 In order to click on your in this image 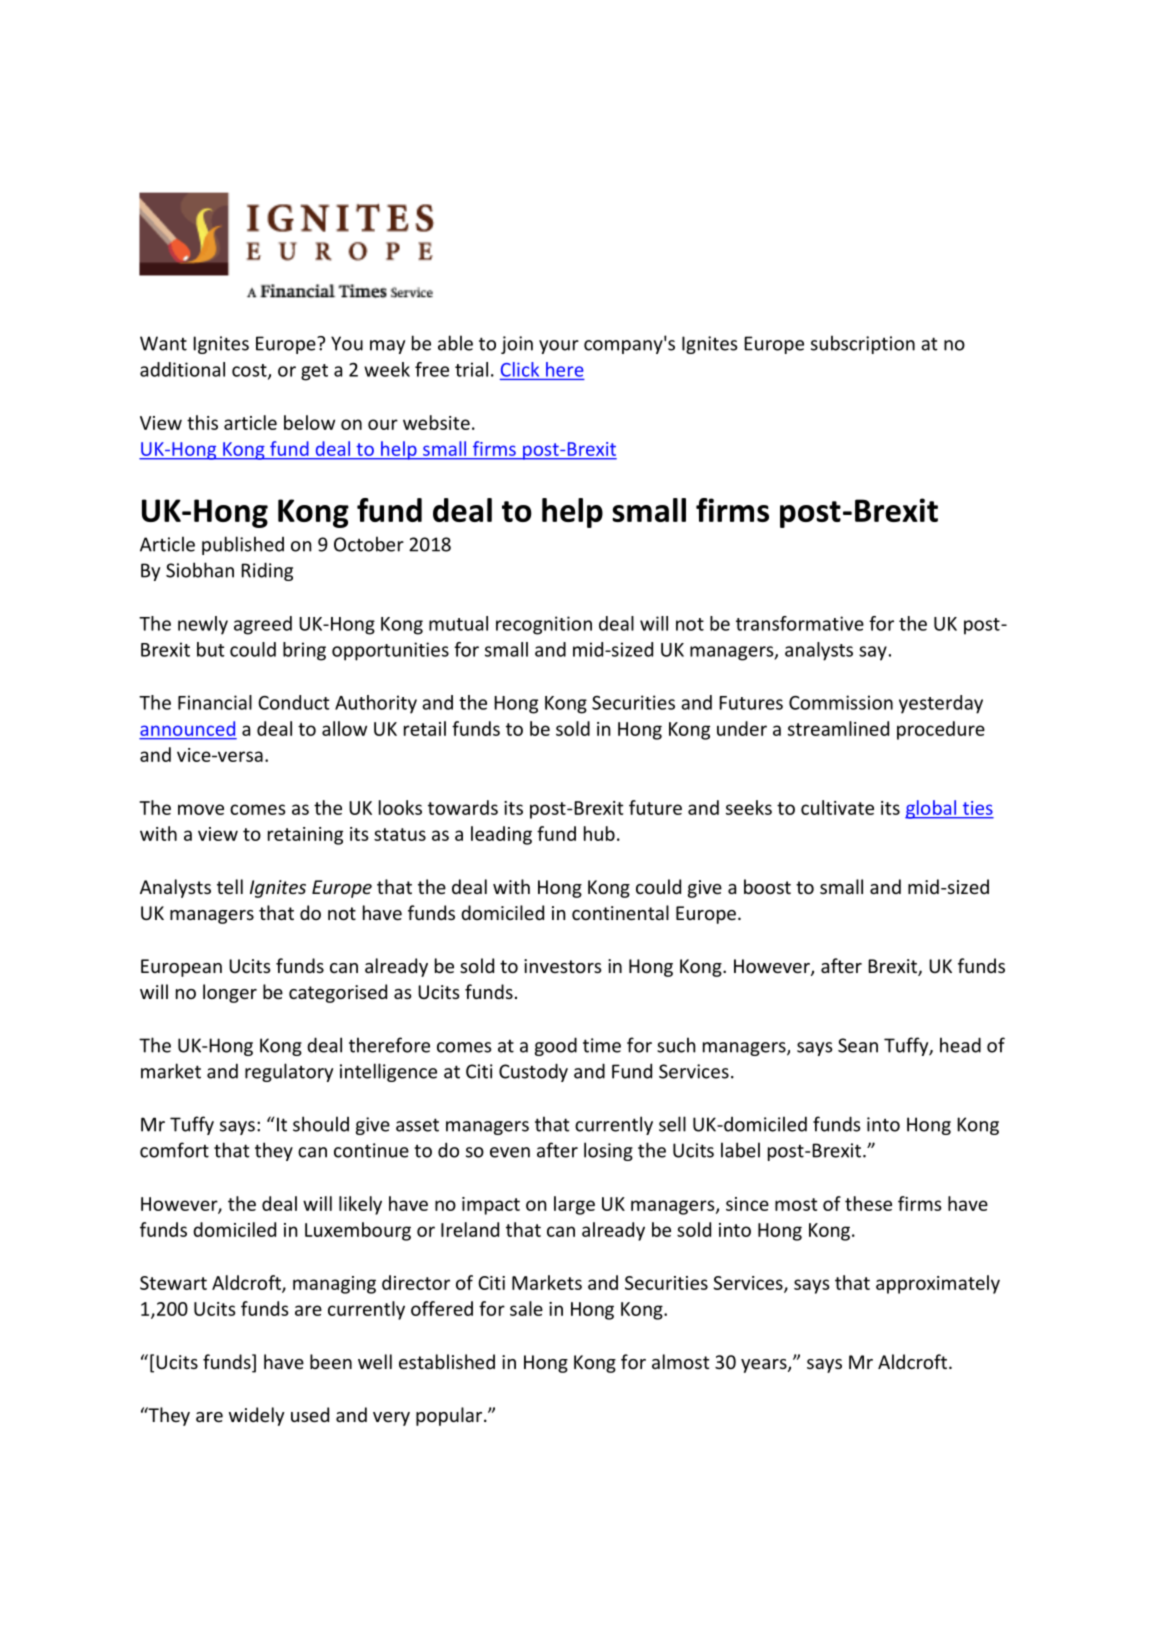, I will do `click(559, 347)`.
